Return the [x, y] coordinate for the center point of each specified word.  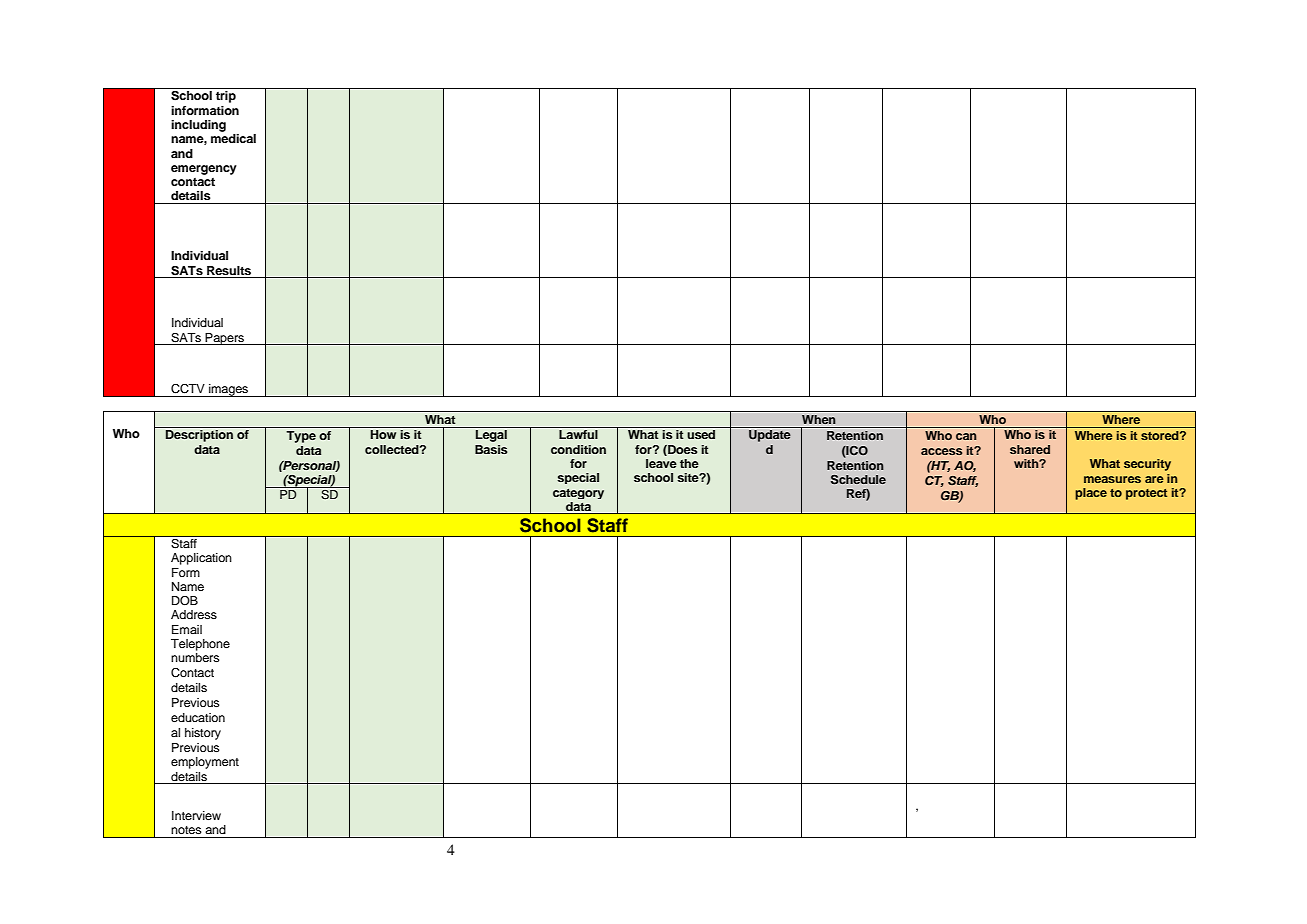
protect [1146, 494]
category [578, 494]
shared [1030, 449]
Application [201, 559]
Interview [196, 815]
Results [229, 270]
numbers [195, 657]
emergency [204, 170]
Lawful [578, 434]
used [701, 434]
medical [233, 138]
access [941, 451]
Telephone [200, 645]
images [229, 390]
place [1091, 494]
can [966, 436]
